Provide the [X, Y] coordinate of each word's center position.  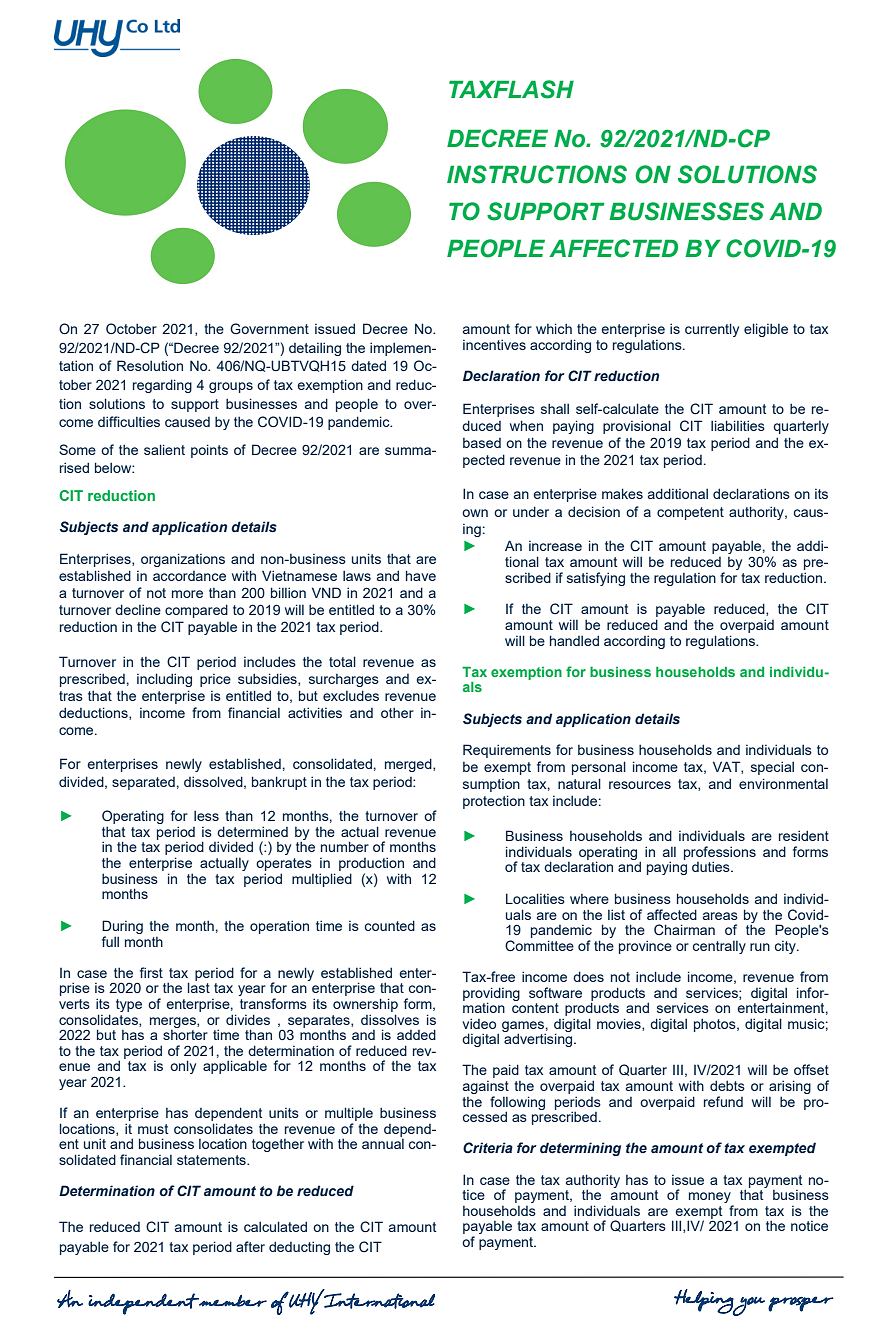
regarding [162, 386]
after [250, 1246]
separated [143, 783]
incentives [494, 344]
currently [712, 330]
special [772, 768]
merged [409, 765]
